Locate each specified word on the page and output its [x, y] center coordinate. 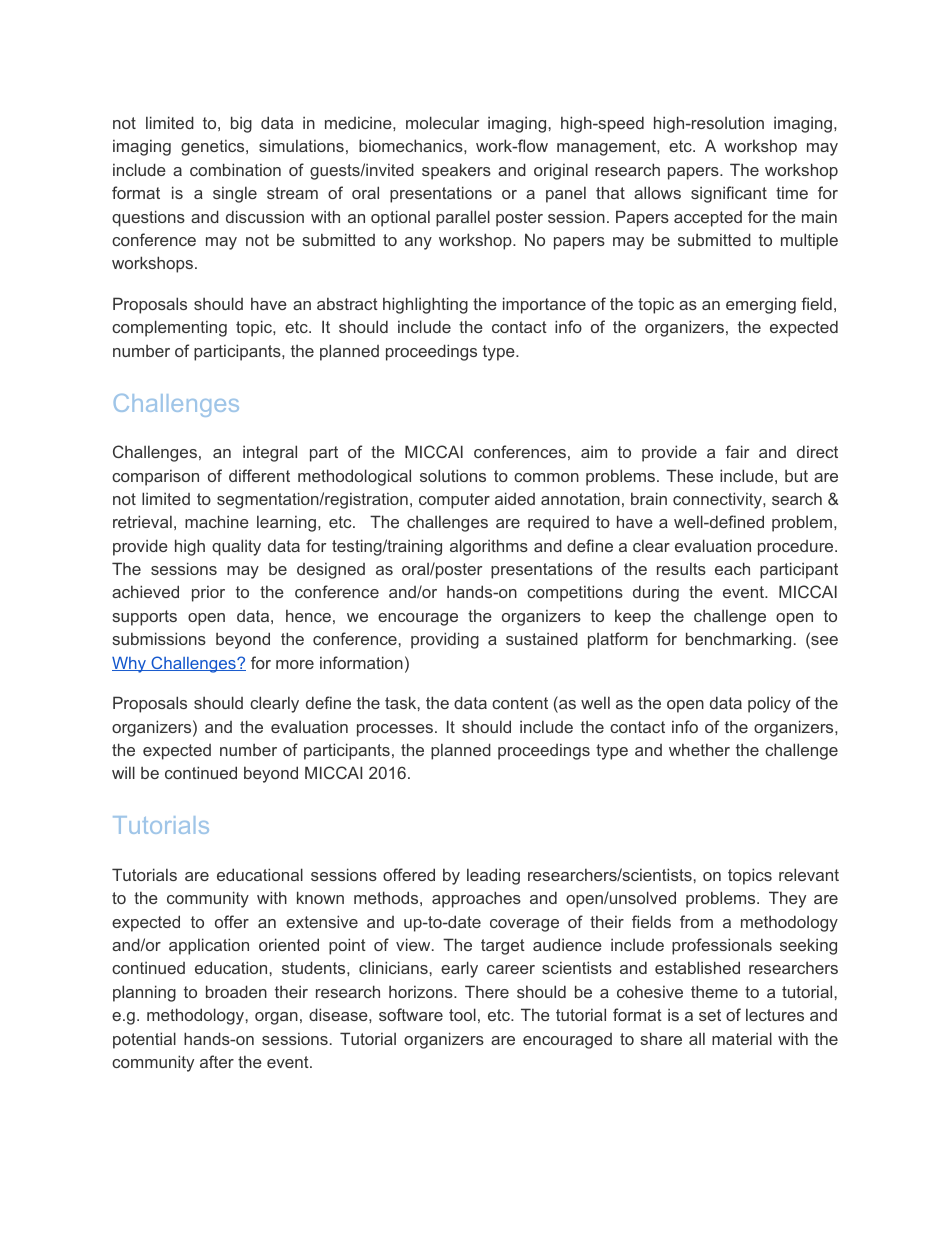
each [732, 568]
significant [729, 194]
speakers [456, 171]
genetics [214, 148]
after [217, 1061]
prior [208, 594]
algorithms [489, 547]
